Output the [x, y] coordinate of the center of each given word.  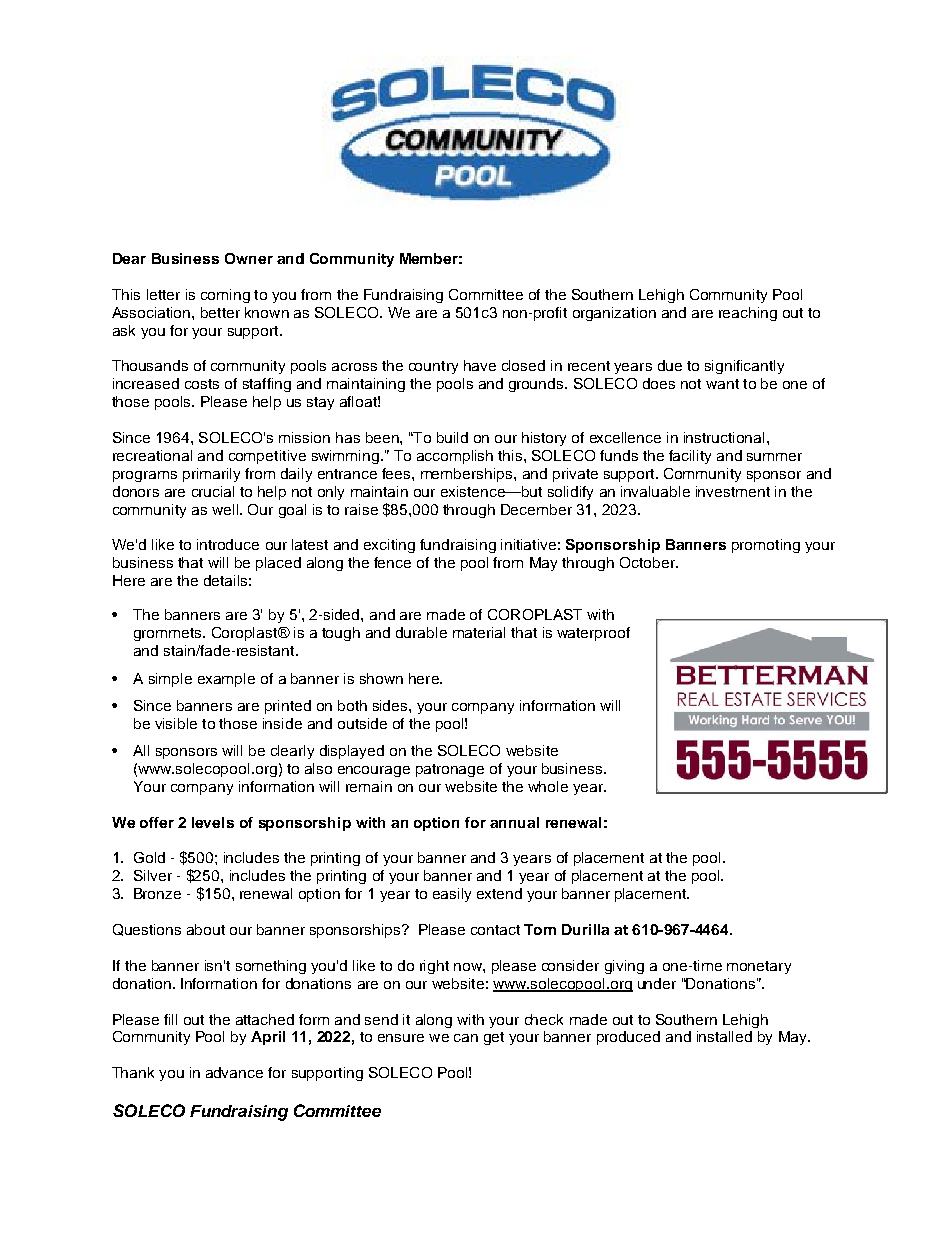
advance [234, 1072]
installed [724, 1036]
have [480, 365]
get [494, 1038]
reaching [748, 314]
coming [225, 296]
